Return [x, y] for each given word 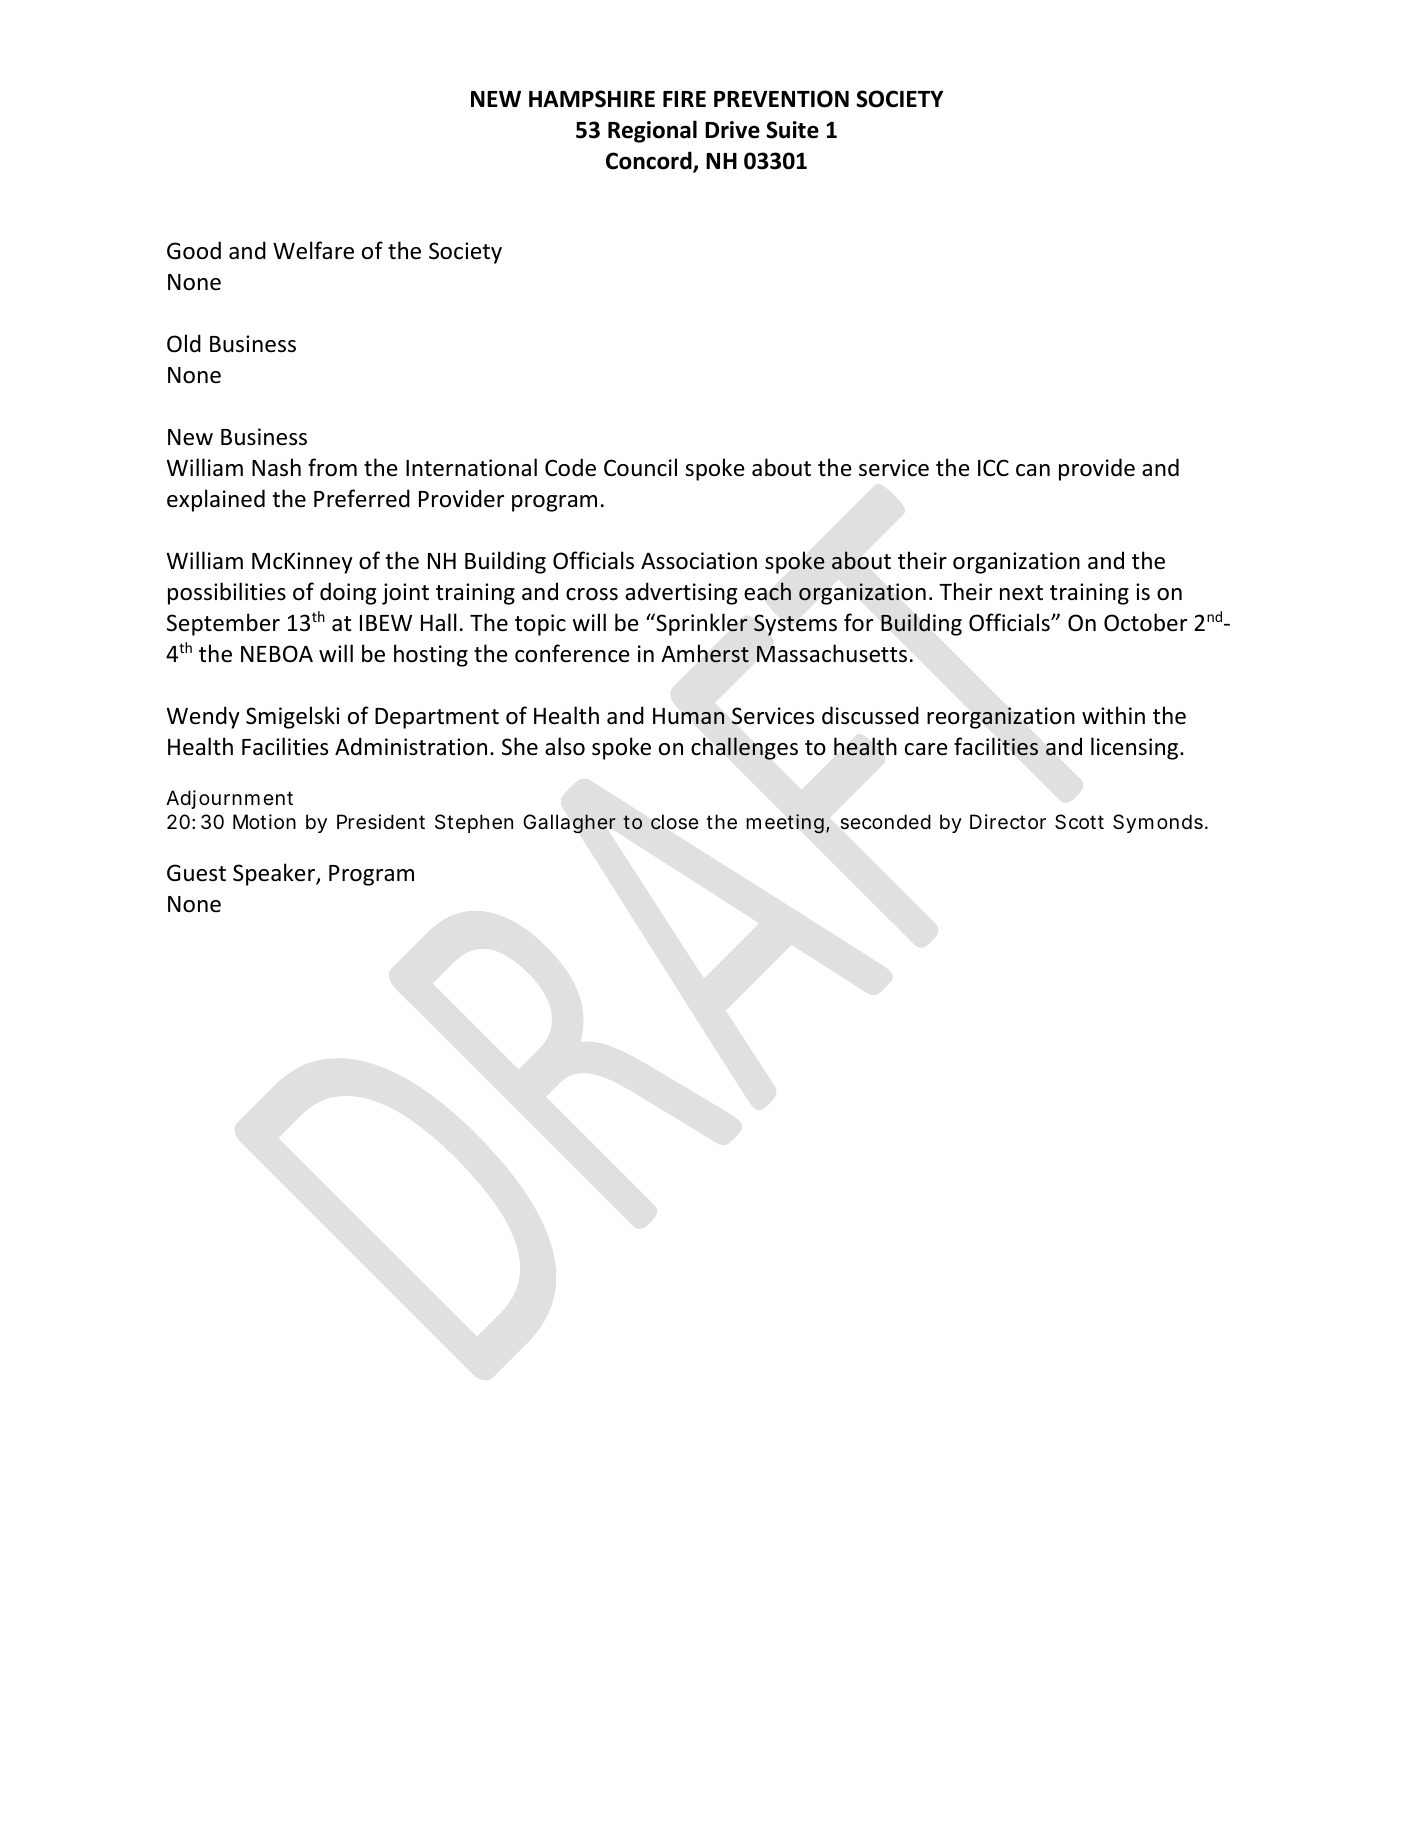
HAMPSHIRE [592, 99]
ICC [993, 467]
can [1033, 470]
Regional [652, 131]
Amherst [705, 653]
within [1113, 715]
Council [640, 467]
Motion [264, 821]
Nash [276, 467]
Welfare [313, 250]
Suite [792, 130]
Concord [650, 161]
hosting [431, 655]
